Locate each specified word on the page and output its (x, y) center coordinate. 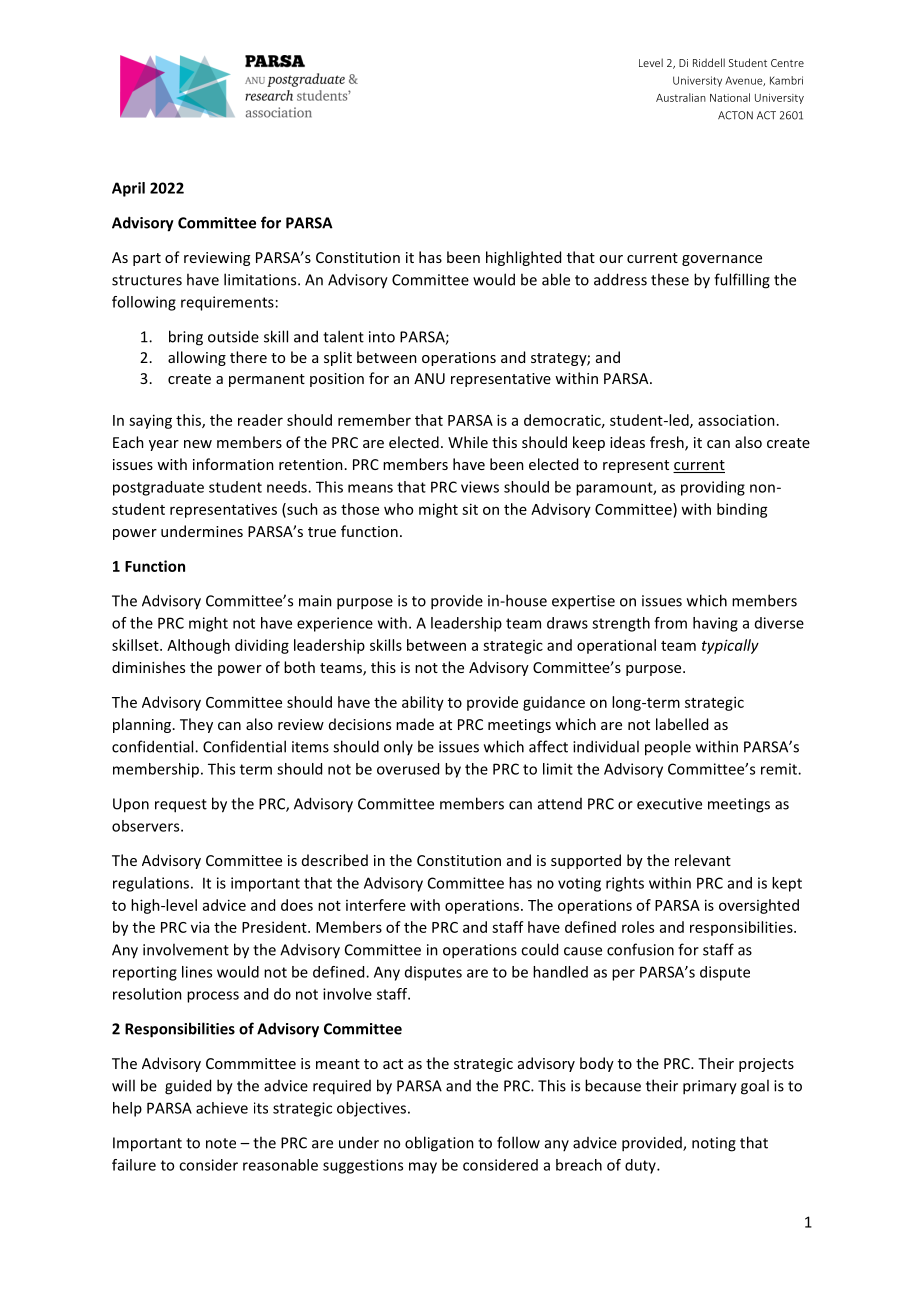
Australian (681, 97)
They (196, 725)
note (221, 1143)
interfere (376, 905)
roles (638, 927)
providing (713, 488)
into (382, 337)
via (200, 927)
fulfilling (742, 281)
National (730, 97)
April (128, 189)
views (480, 487)
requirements (227, 303)
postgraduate (158, 488)
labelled (682, 724)
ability (423, 703)
